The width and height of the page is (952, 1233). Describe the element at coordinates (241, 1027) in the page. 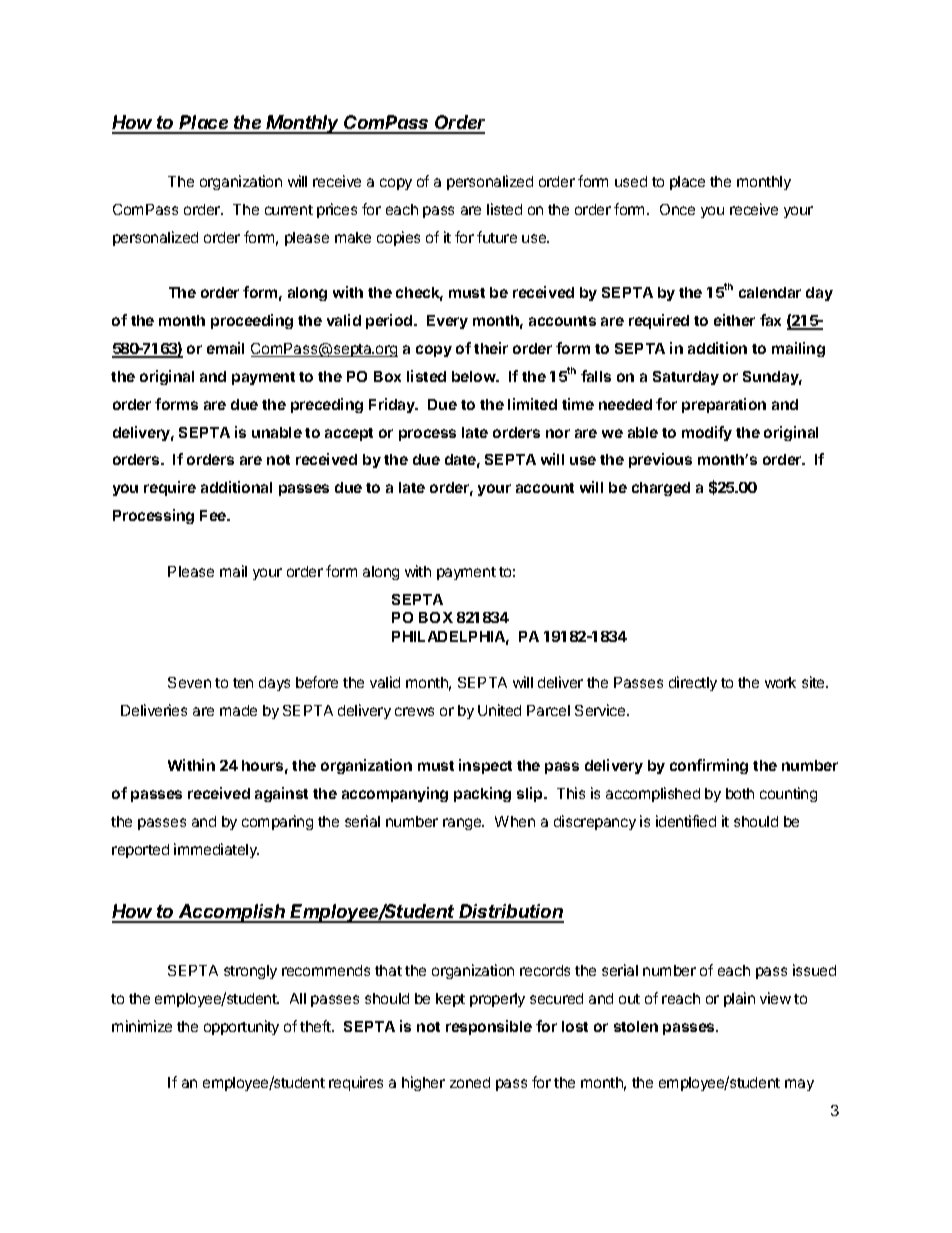

I see `opportunity` at that location.
